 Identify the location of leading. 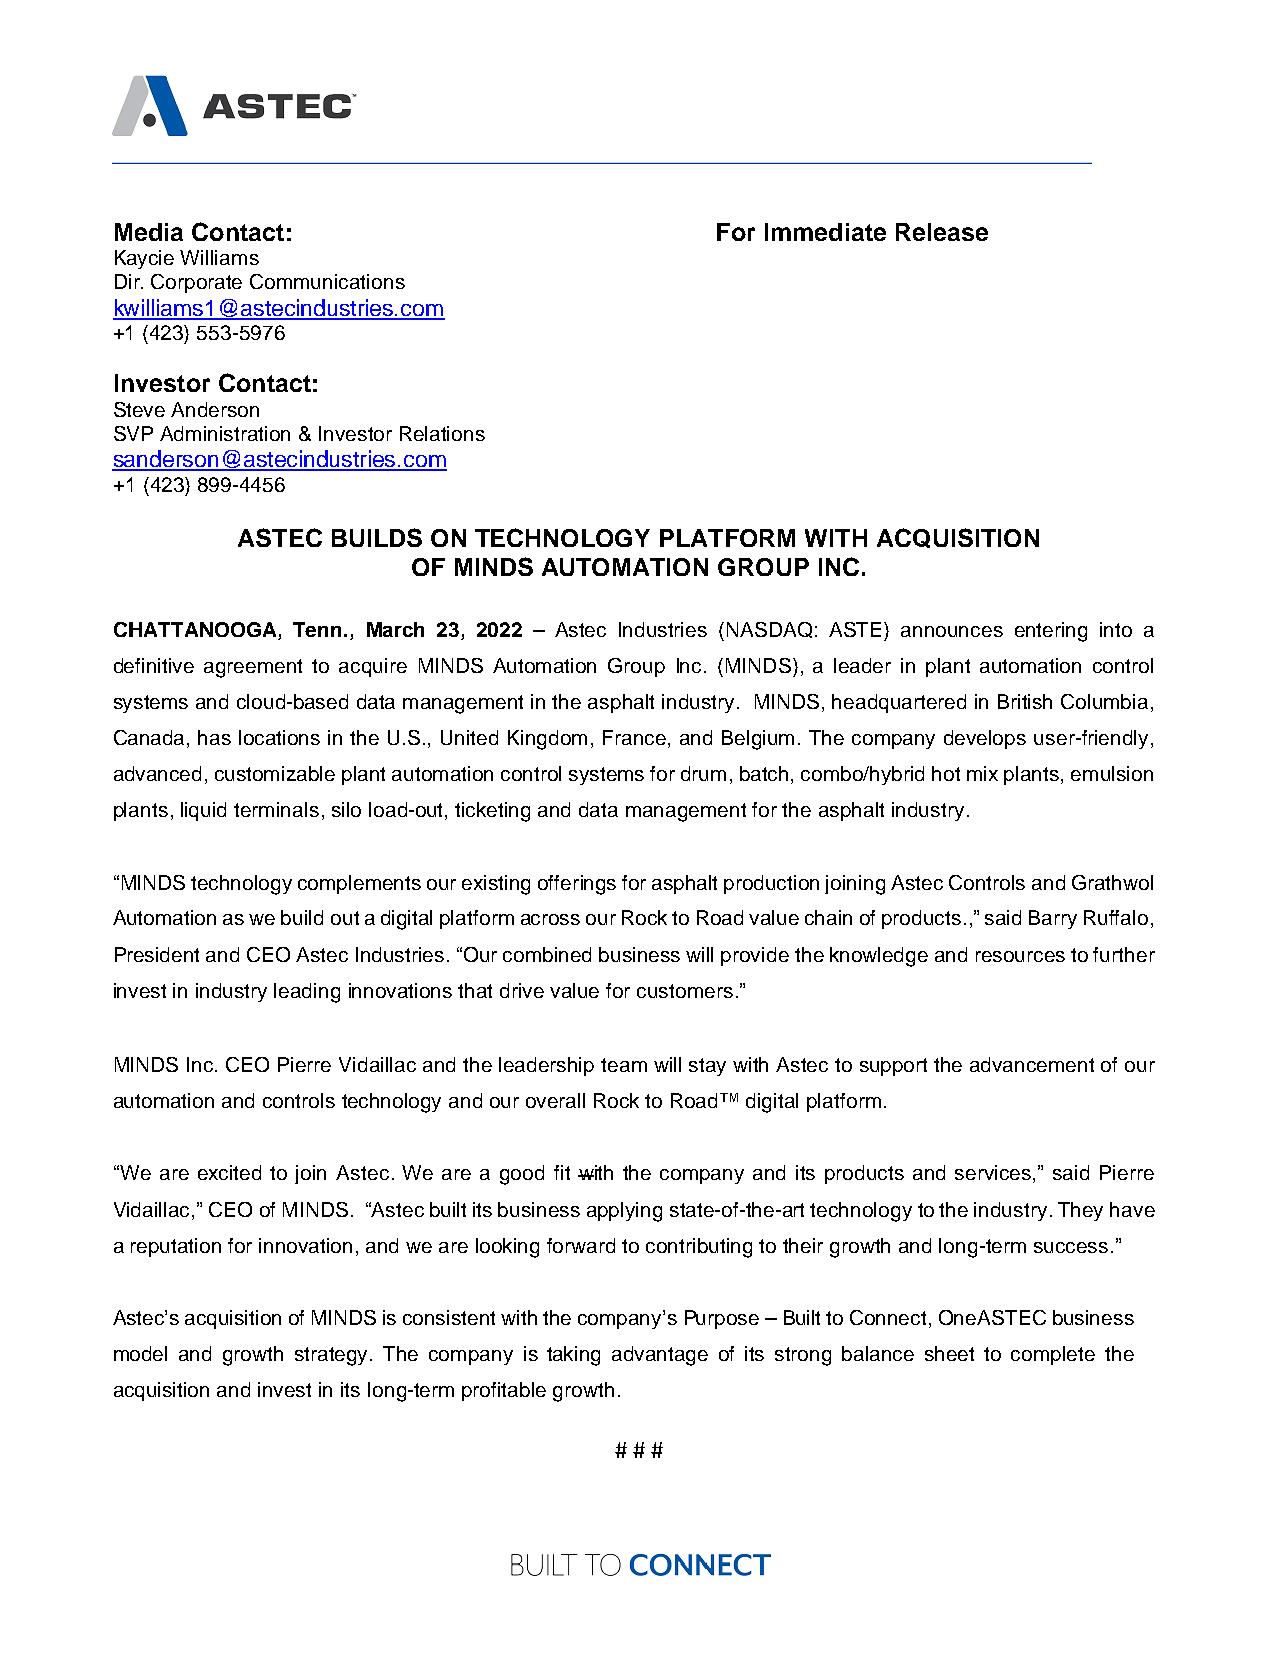
(307, 993).
